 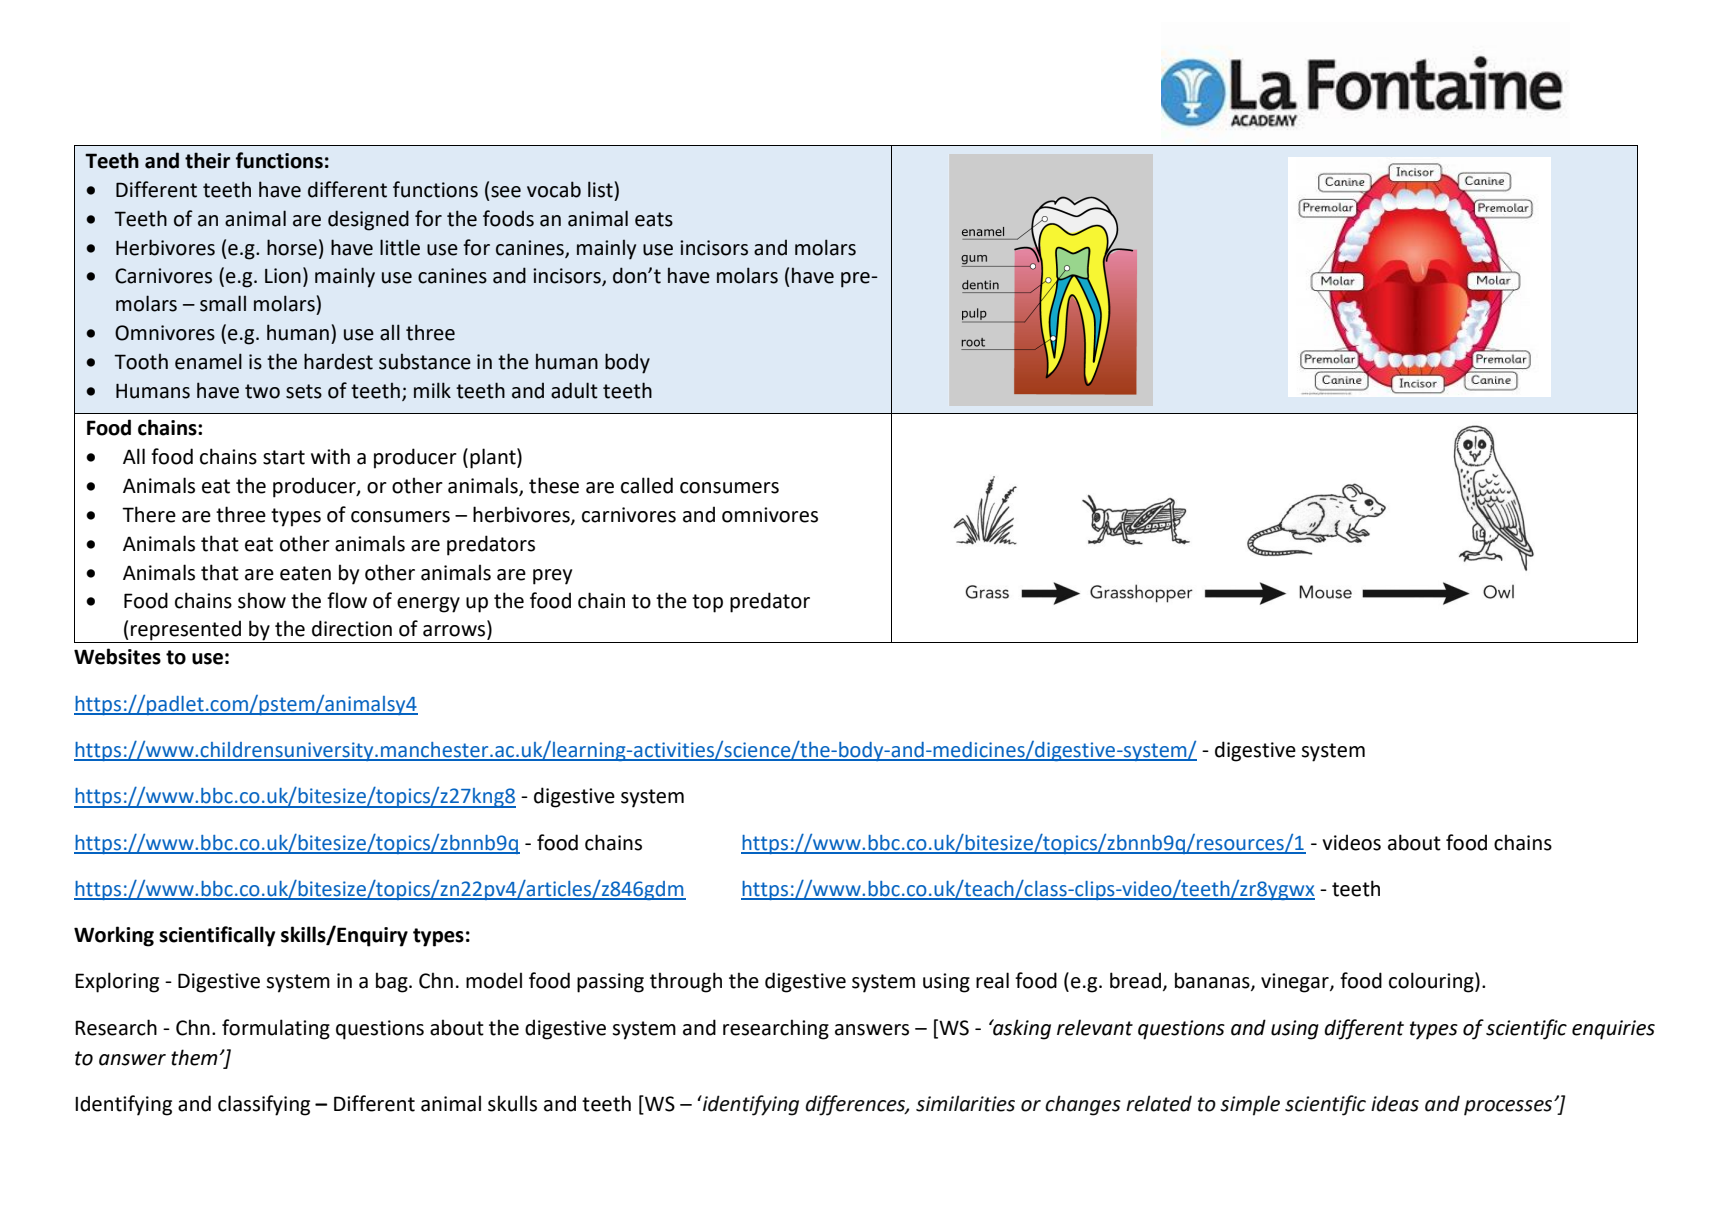 I want to click on eats, so click(x=654, y=219).
